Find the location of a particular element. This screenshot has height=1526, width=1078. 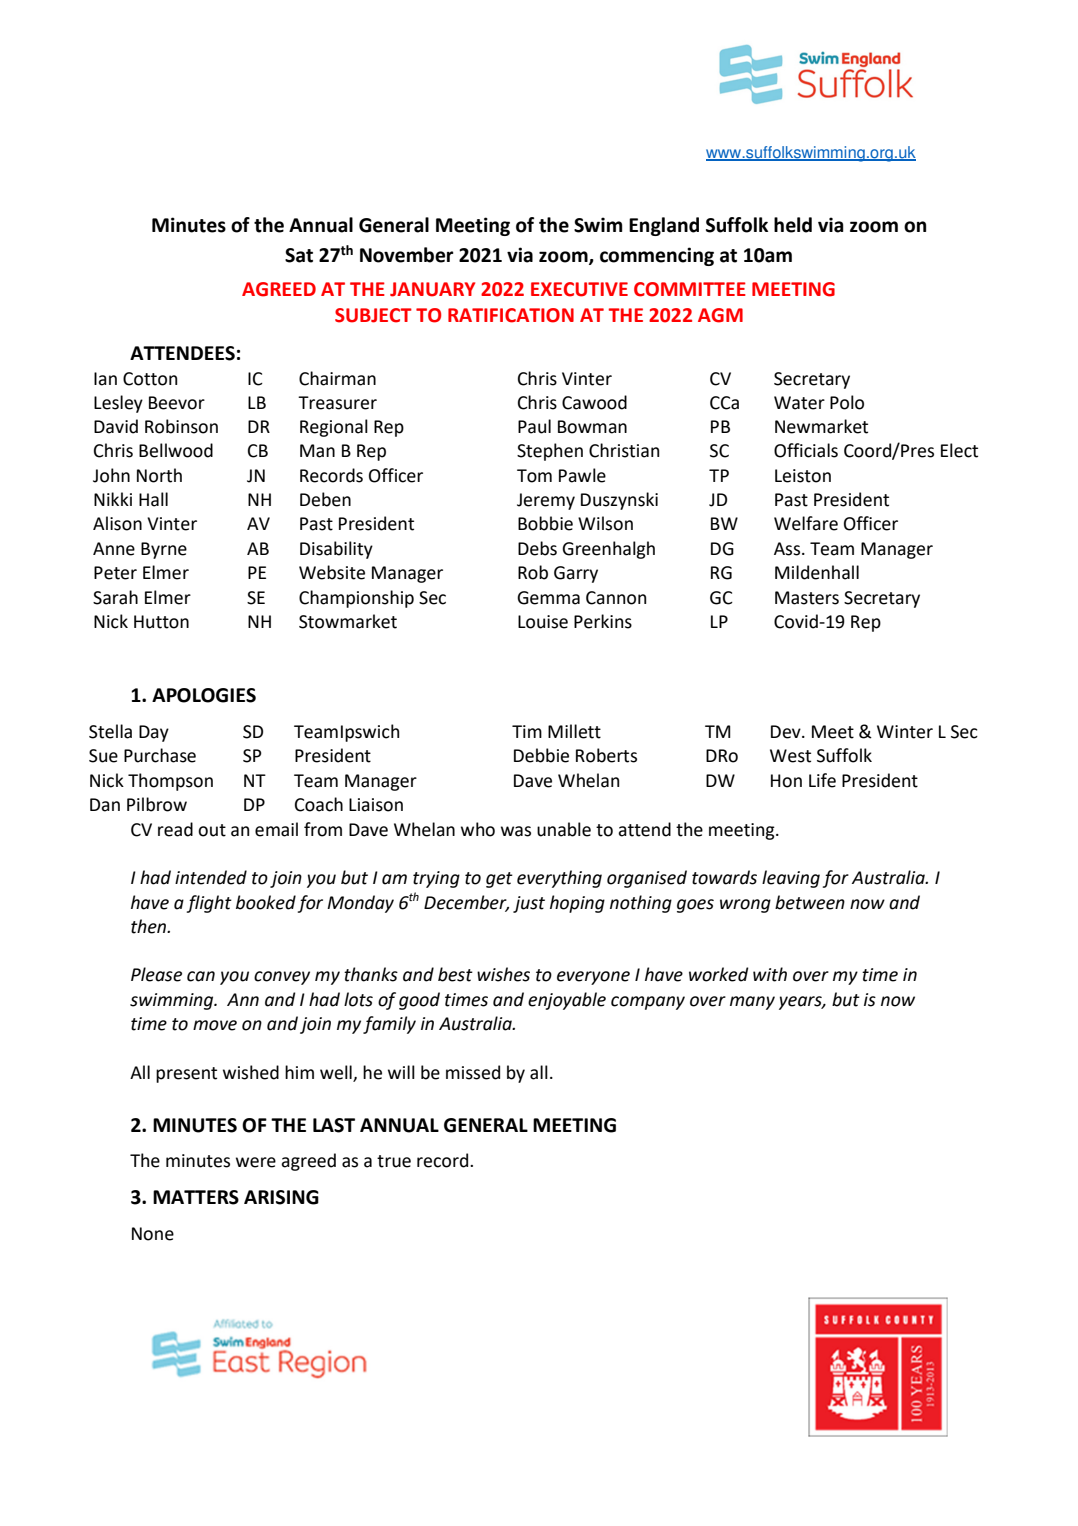

EXECUTIVE is located at coordinates (579, 289).
